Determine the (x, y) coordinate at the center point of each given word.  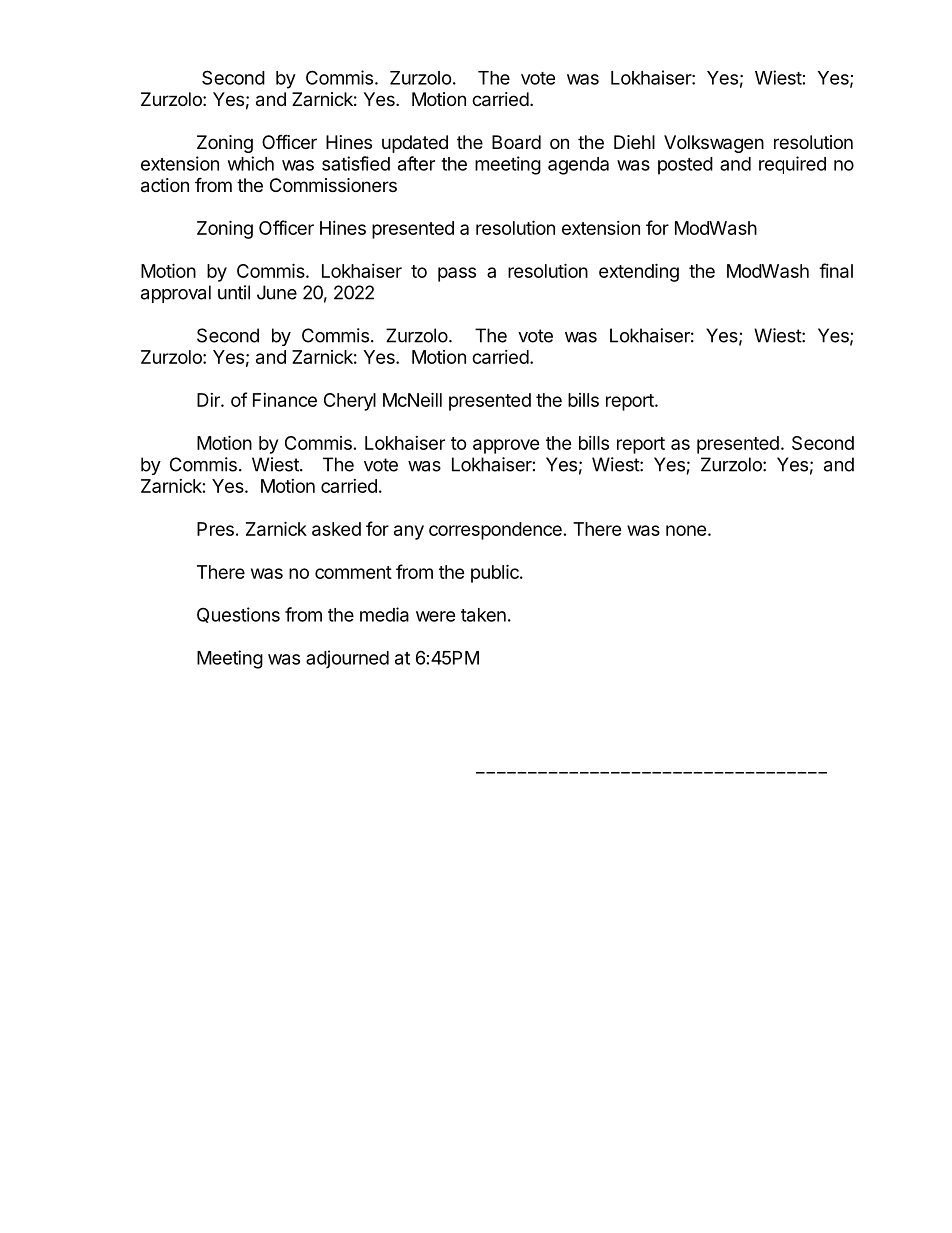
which (251, 163)
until (234, 292)
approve (506, 446)
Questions (238, 615)
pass (457, 274)
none (686, 530)
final (836, 270)
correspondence (495, 531)
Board (516, 142)
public (496, 573)
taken (483, 615)
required (792, 165)
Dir (209, 400)
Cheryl (350, 402)
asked (336, 529)
